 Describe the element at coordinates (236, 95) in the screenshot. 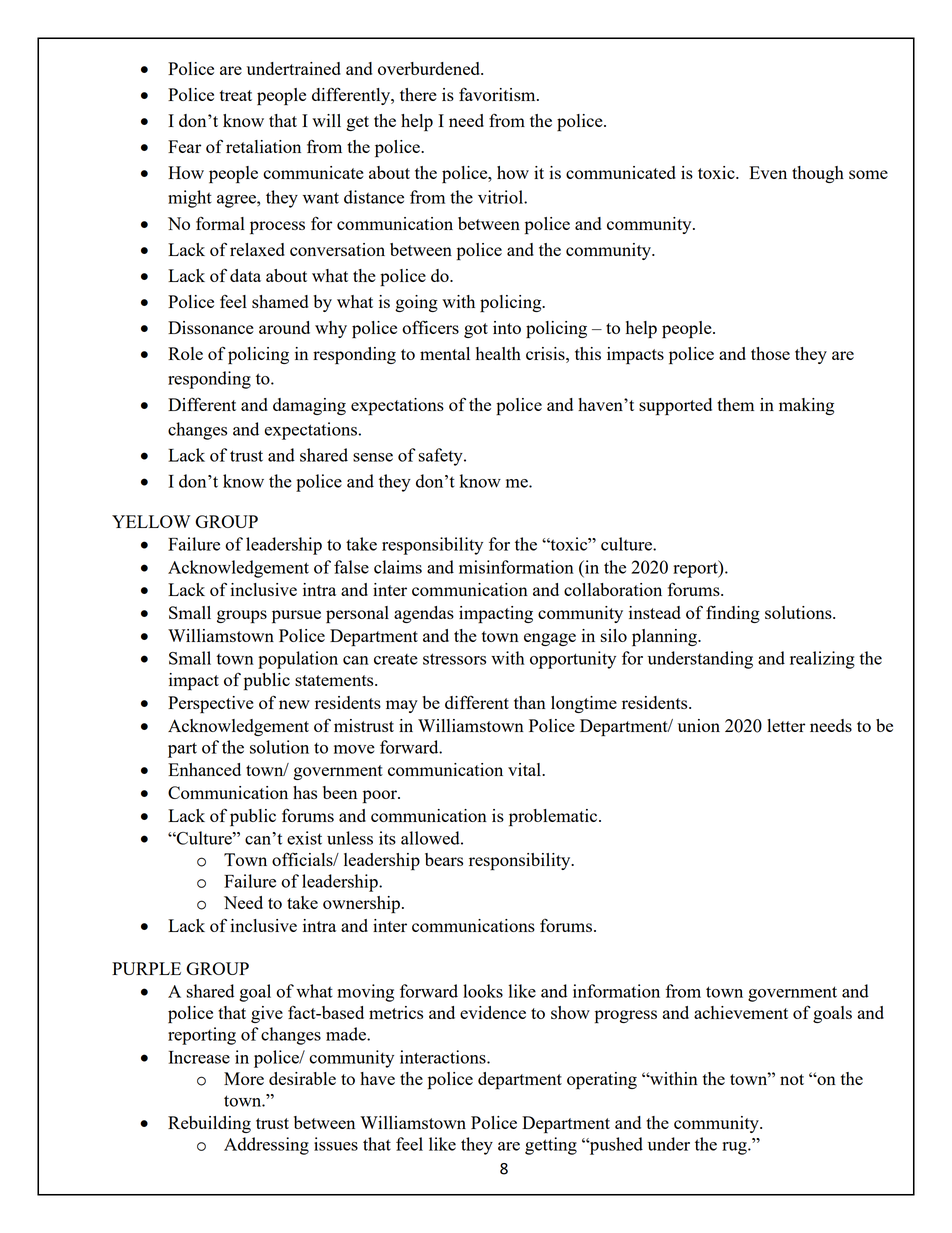

I see `treat` at that location.
